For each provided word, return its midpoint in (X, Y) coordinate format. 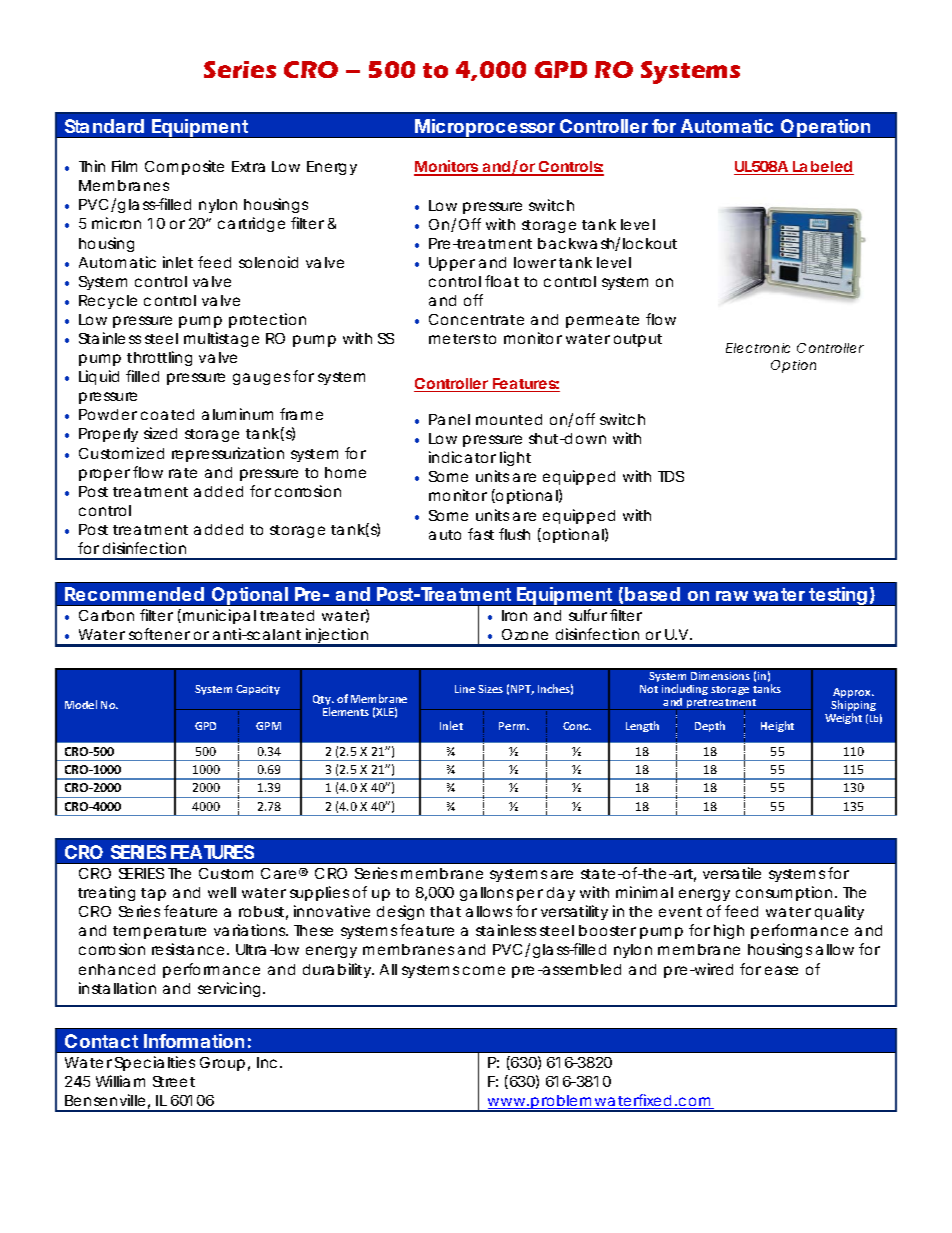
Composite (184, 167)
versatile (732, 873)
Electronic (758, 348)
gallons (486, 894)
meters (454, 339)
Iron (514, 615)
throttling (159, 358)
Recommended (134, 594)
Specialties (155, 1063)
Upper (452, 264)
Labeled (823, 168)
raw (732, 596)
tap (153, 894)
